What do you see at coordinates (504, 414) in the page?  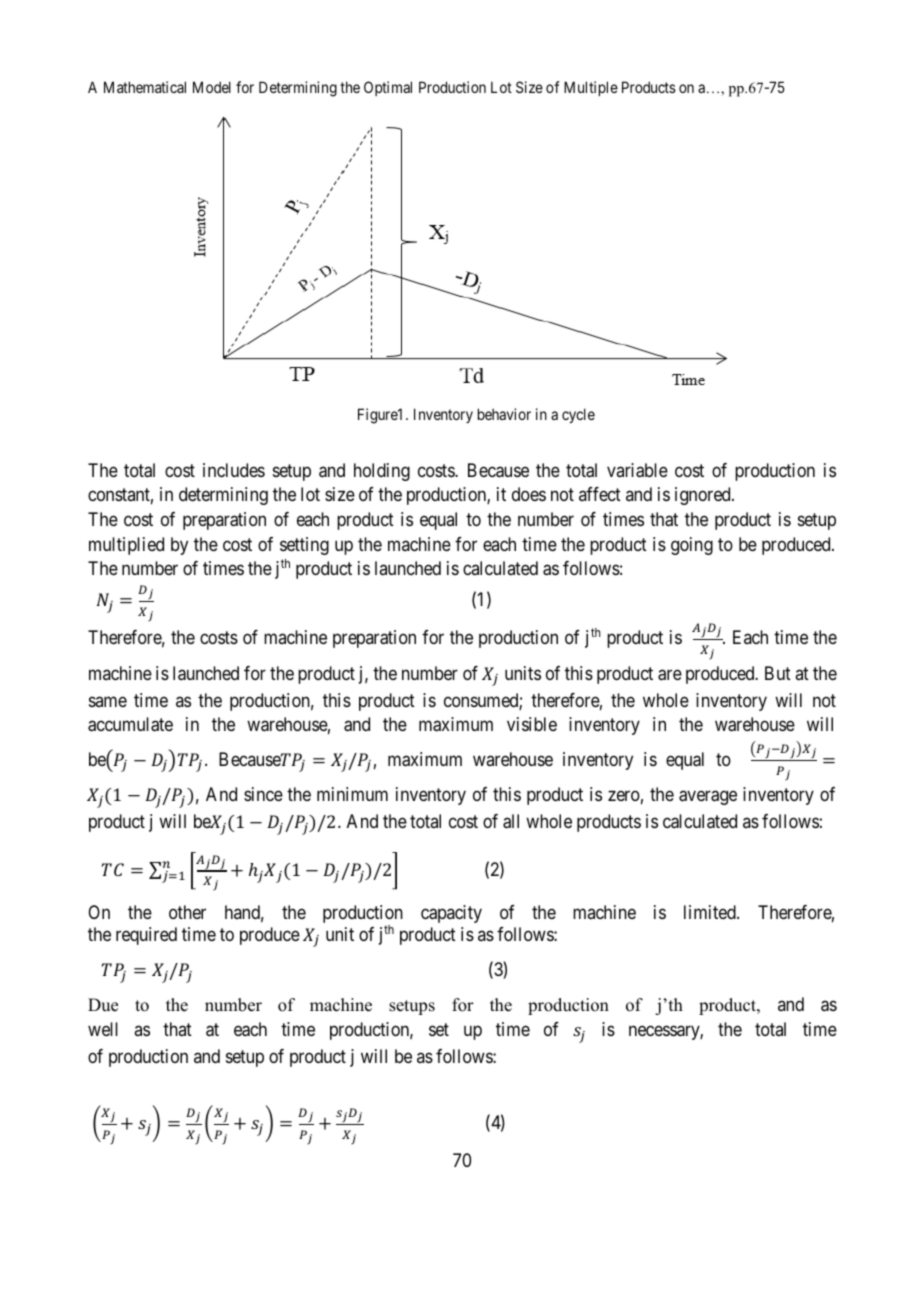 I see `behavior` at bounding box center [504, 414].
